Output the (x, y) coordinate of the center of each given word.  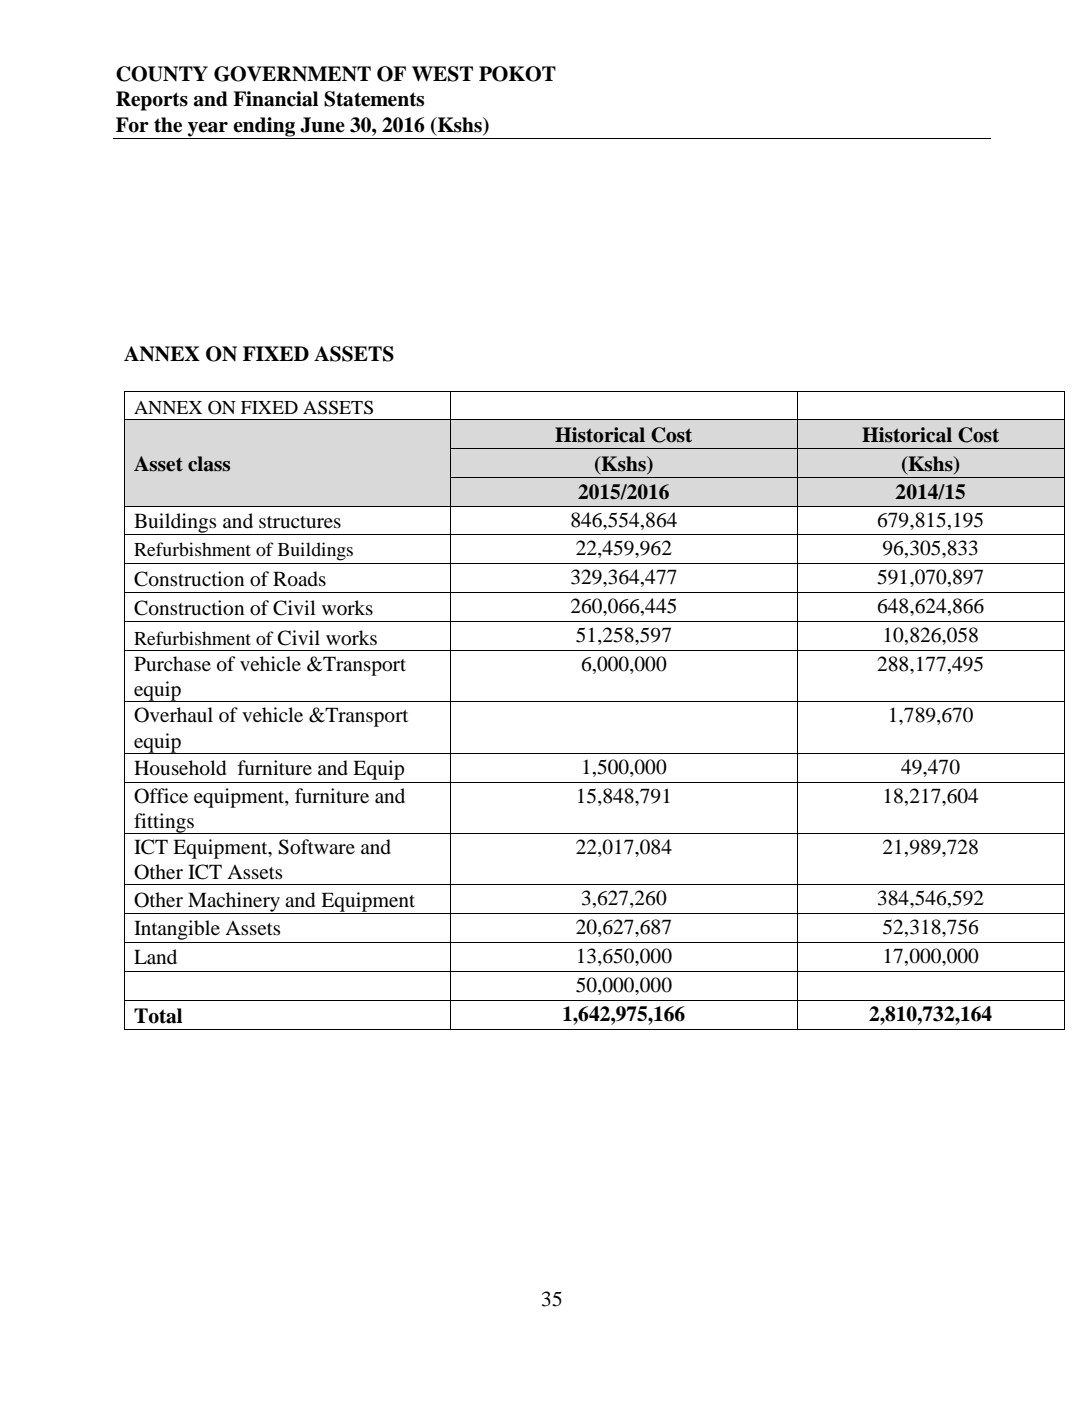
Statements (374, 99)
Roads (299, 579)
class (209, 464)
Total (158, 1016)
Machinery (234, 903)
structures (300, 522)
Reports (152, 101)
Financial (275, 99)
